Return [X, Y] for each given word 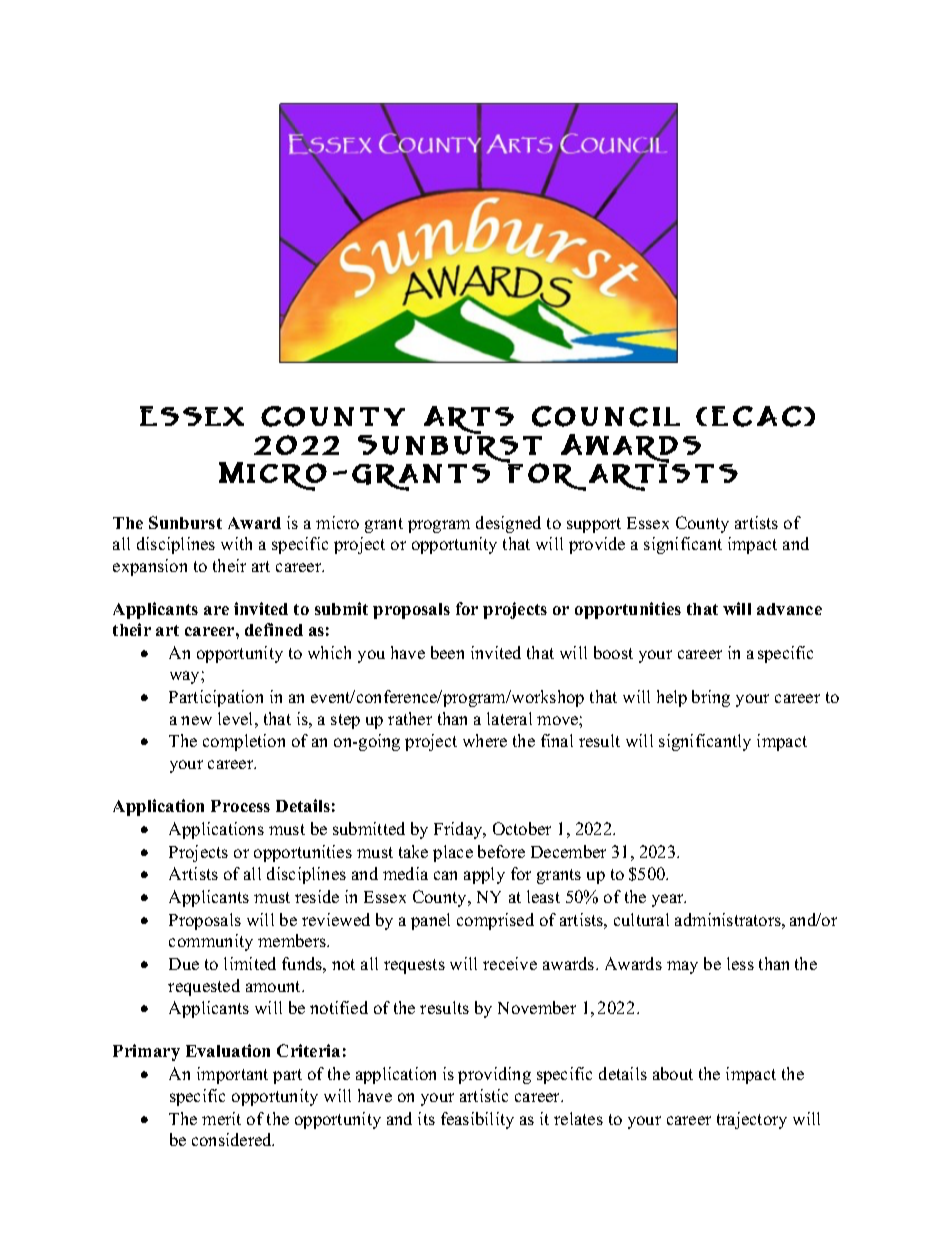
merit [221, 1118]
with [236, 543]
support [594, 525]
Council [606, 416]
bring [711, 698]
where [485, 740]
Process [240, 806]
